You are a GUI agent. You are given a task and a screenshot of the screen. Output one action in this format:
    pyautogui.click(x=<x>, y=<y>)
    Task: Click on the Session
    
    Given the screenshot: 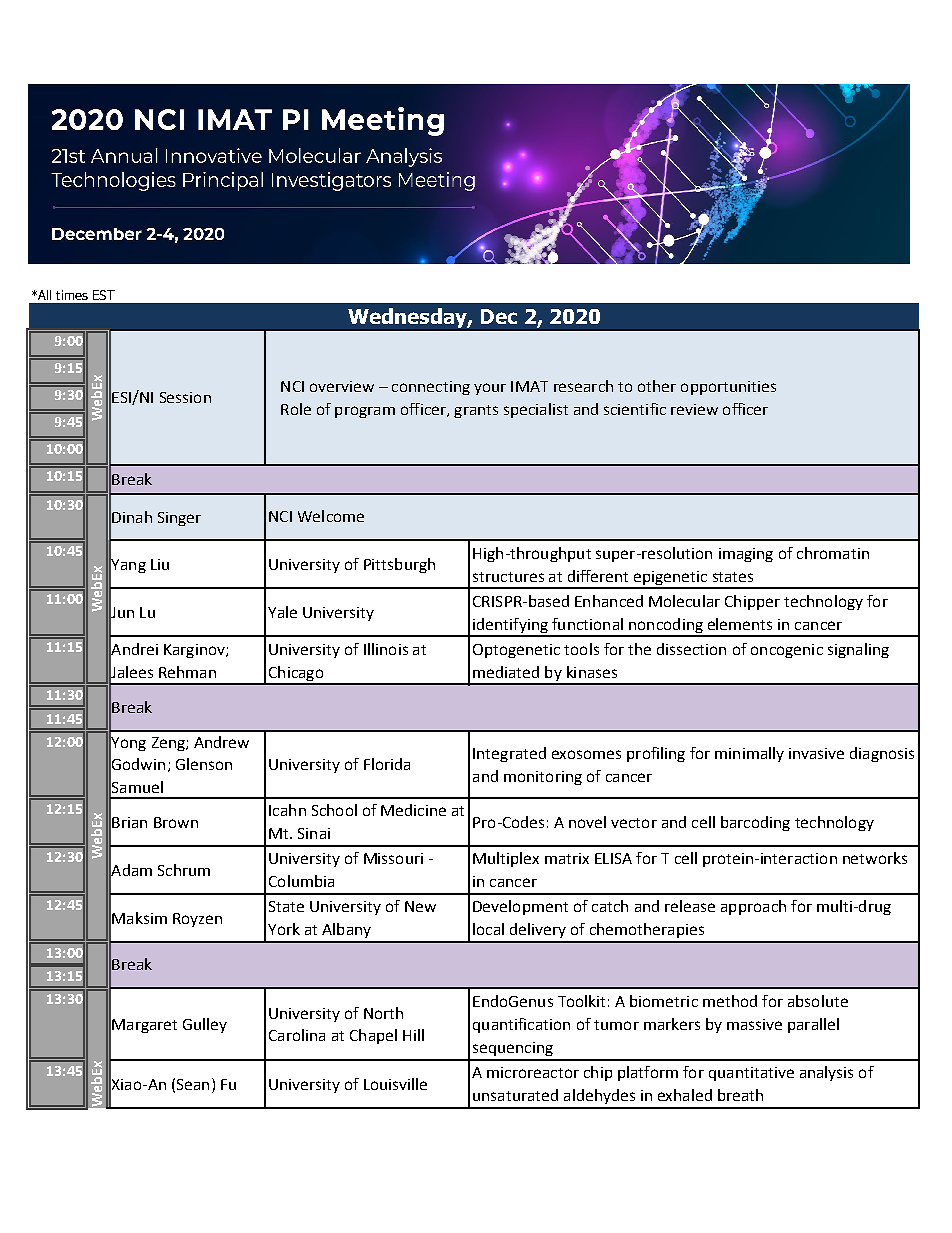 What is the action you would take?
    pyautogui.click(x=185, y=397)
